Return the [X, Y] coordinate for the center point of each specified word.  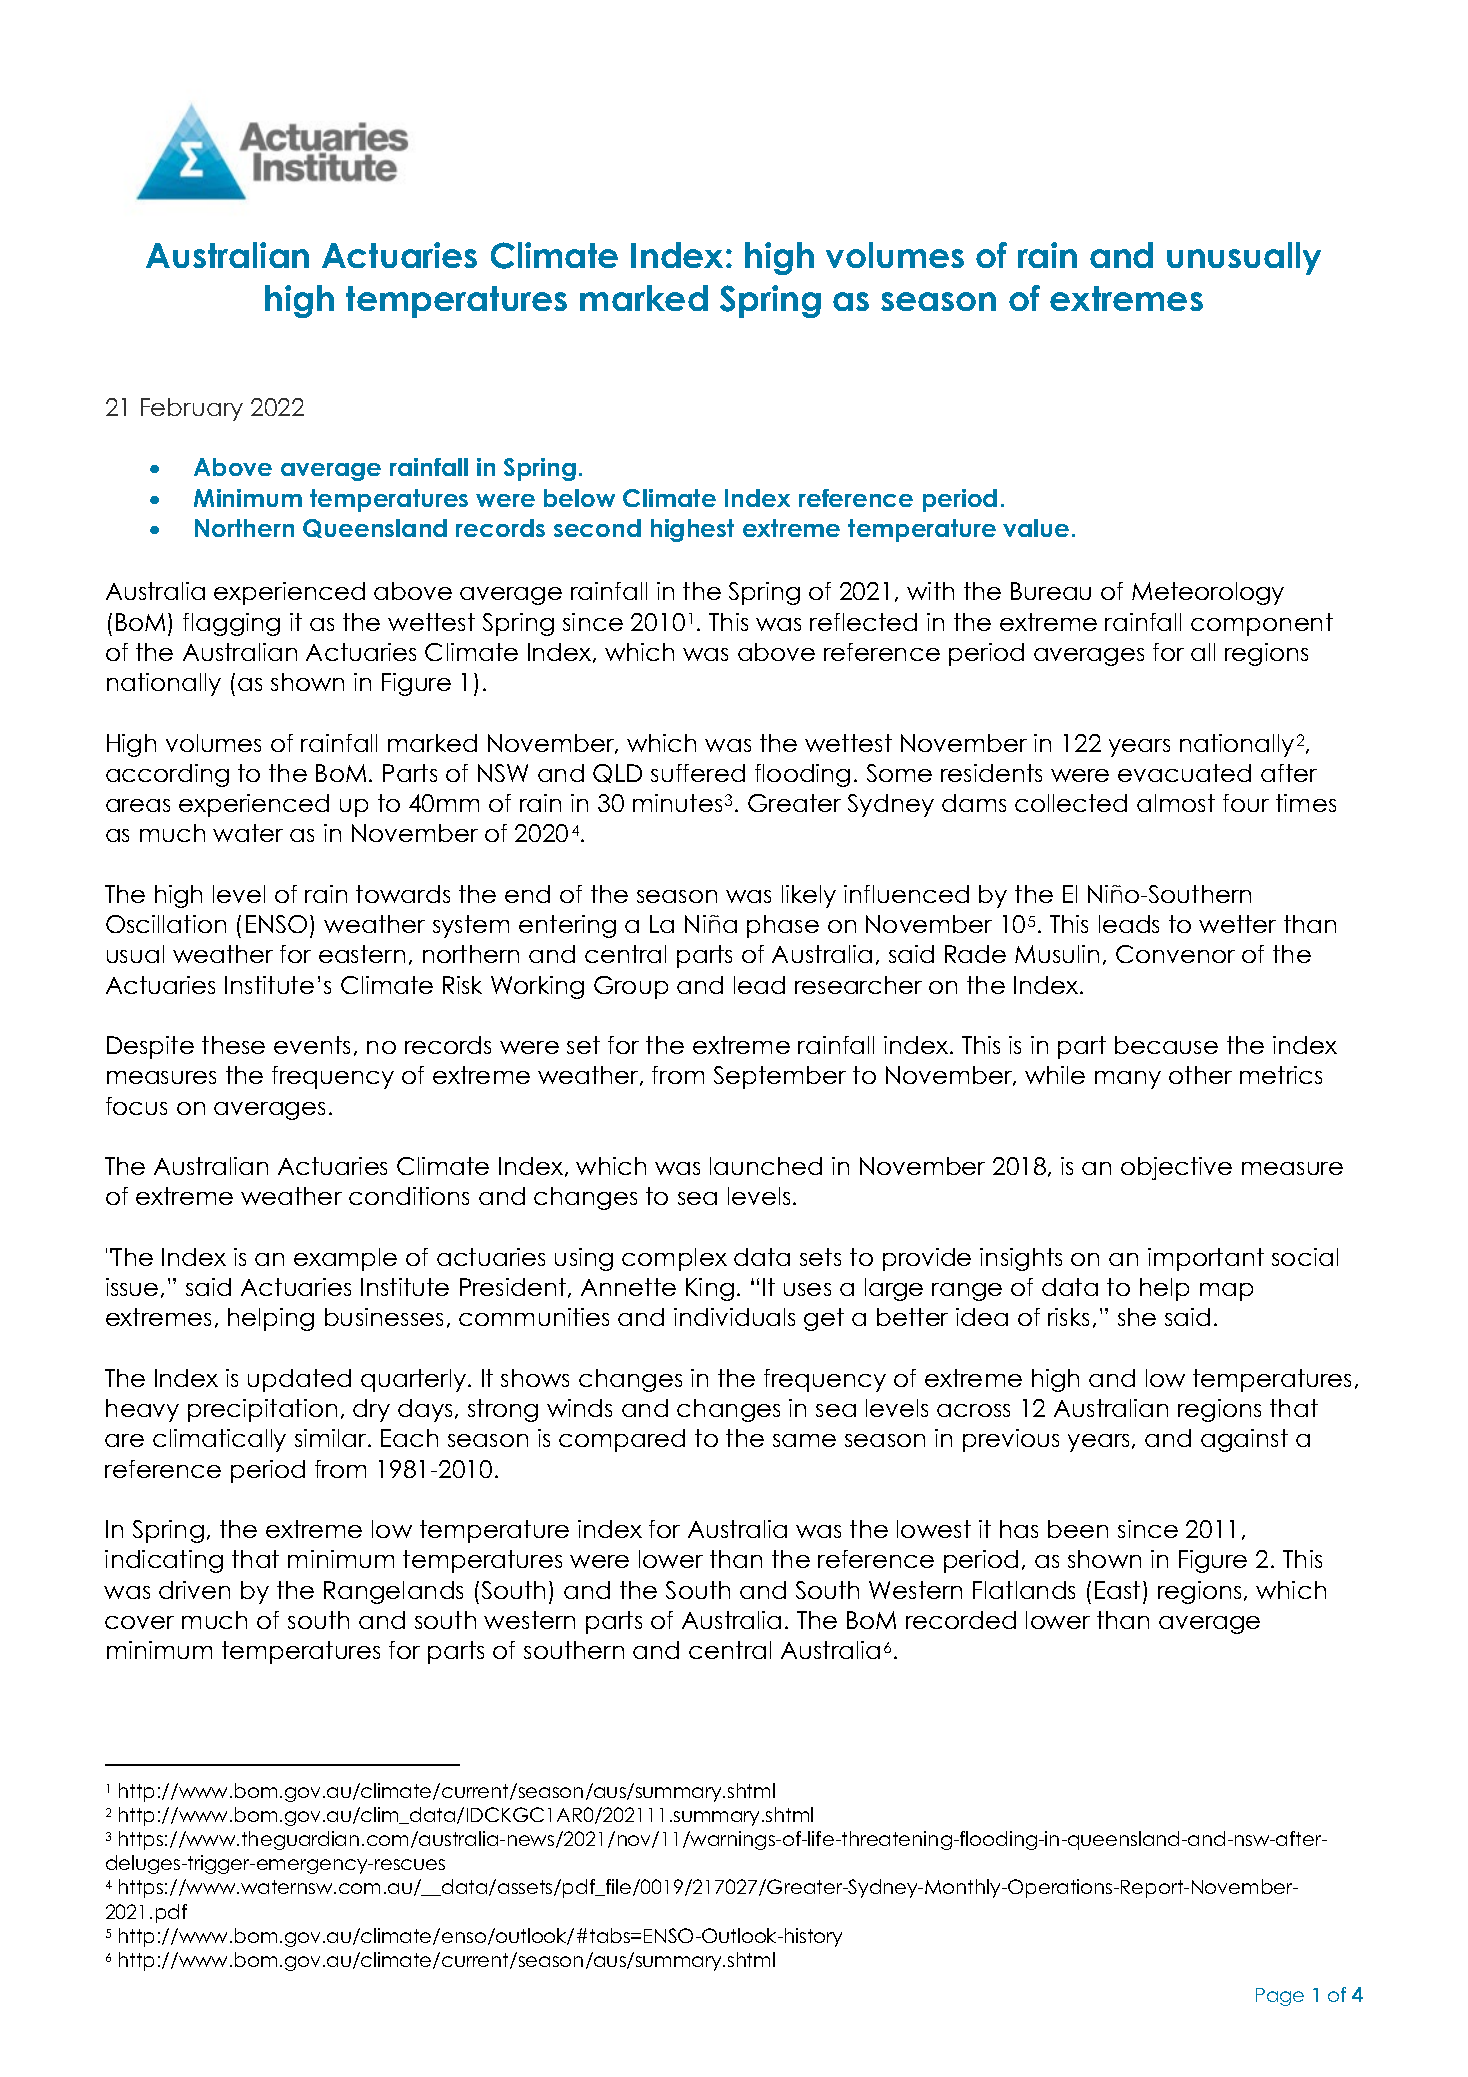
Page [1280, 1997]
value [1036, 528]
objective [1176, 1168]
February [192, 409]
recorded [961, 1620]
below [579, 498]
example [345, 1259]
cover [139, 1622]
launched [766, 1166]
